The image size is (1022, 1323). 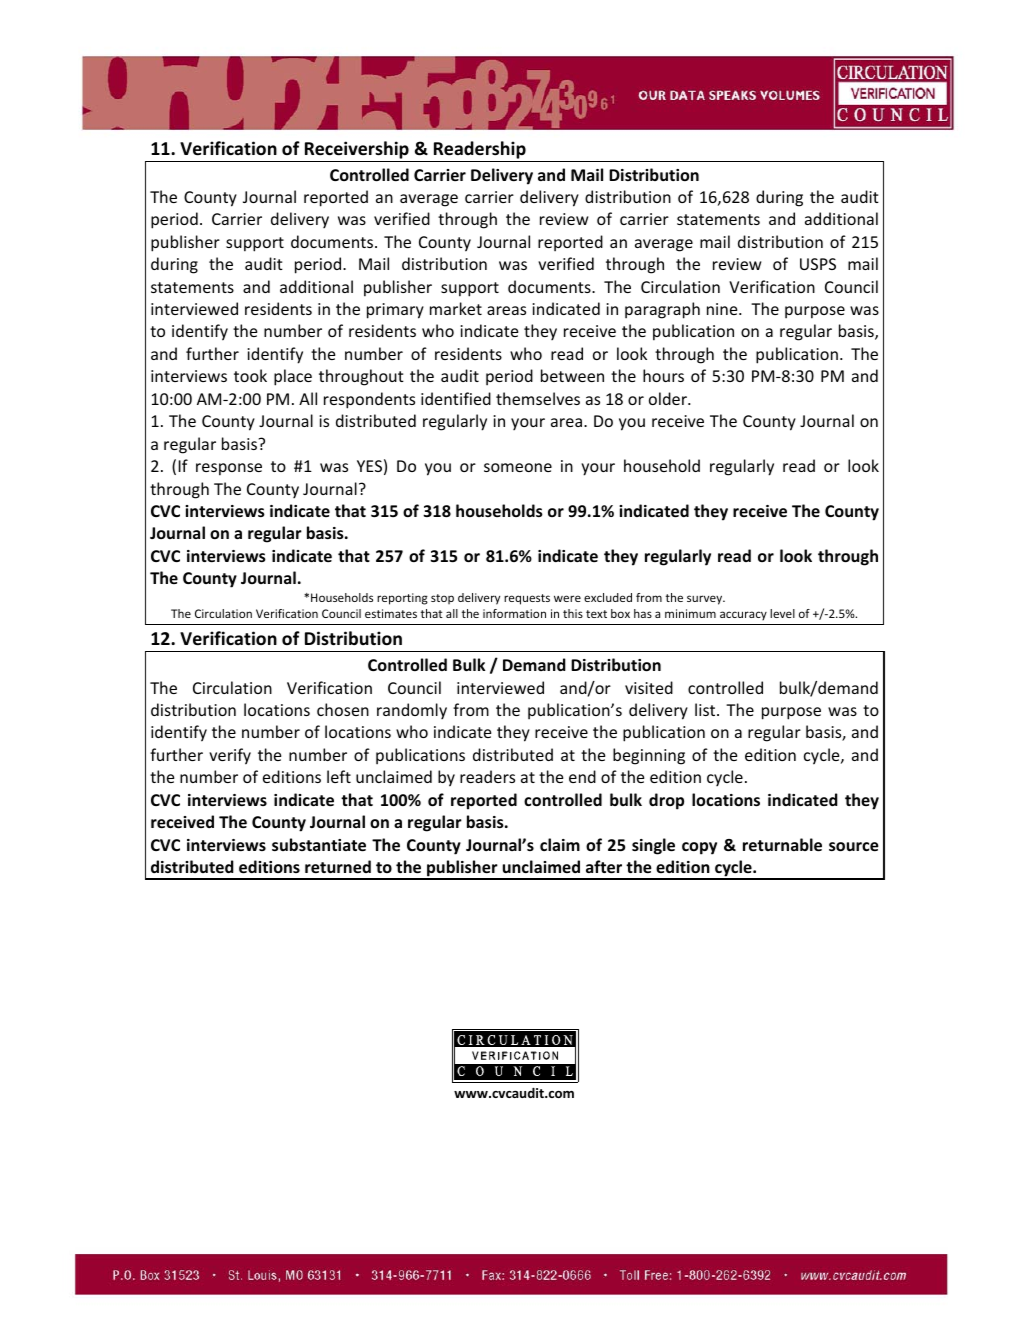 I want to click on information, so click(x=514, y=613).
